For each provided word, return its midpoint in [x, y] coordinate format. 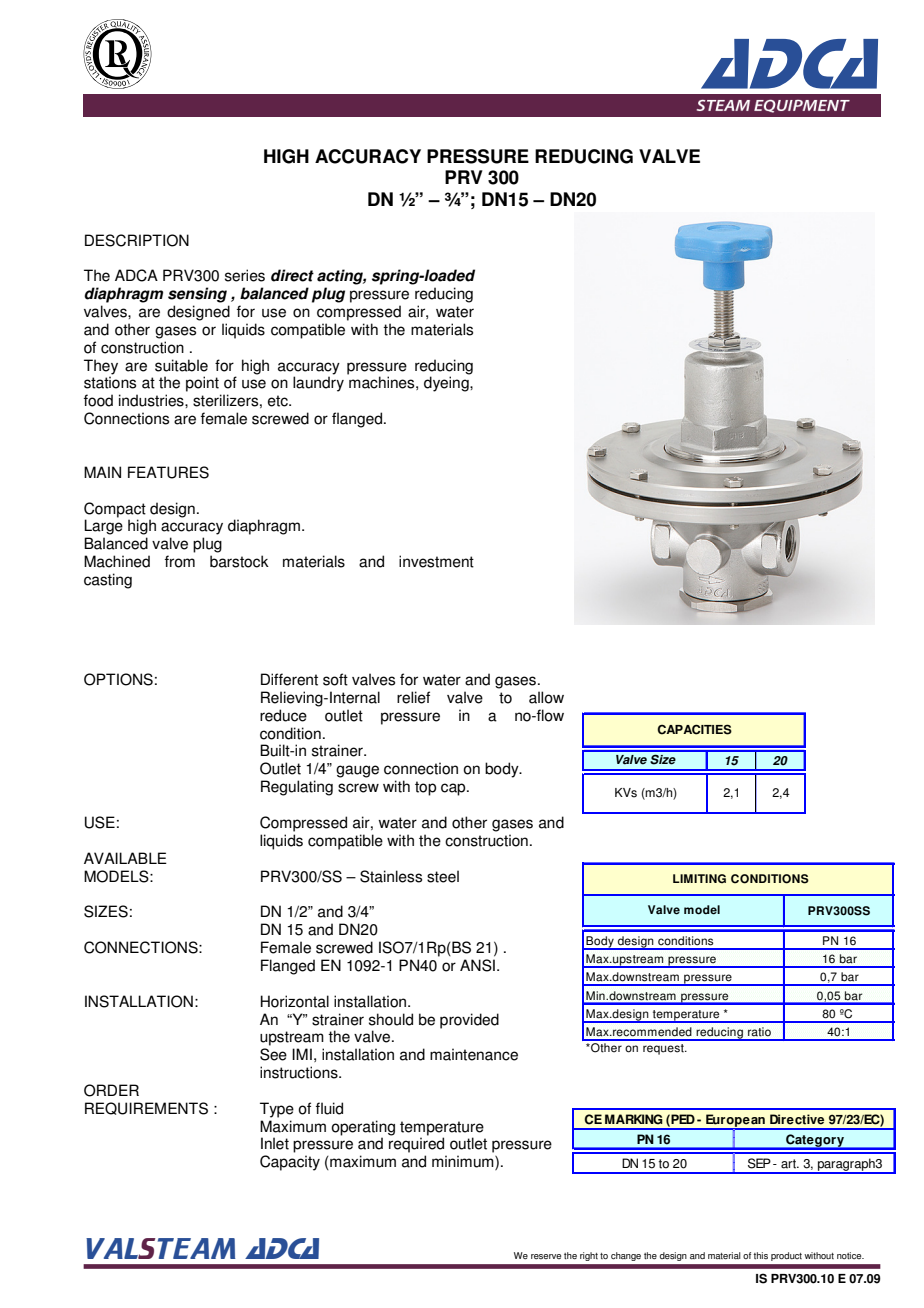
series [245, 275]
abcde [117, 54]
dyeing [447, 384]
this [760, 1255]
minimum [464, 1162]
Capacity [290, 1163]
